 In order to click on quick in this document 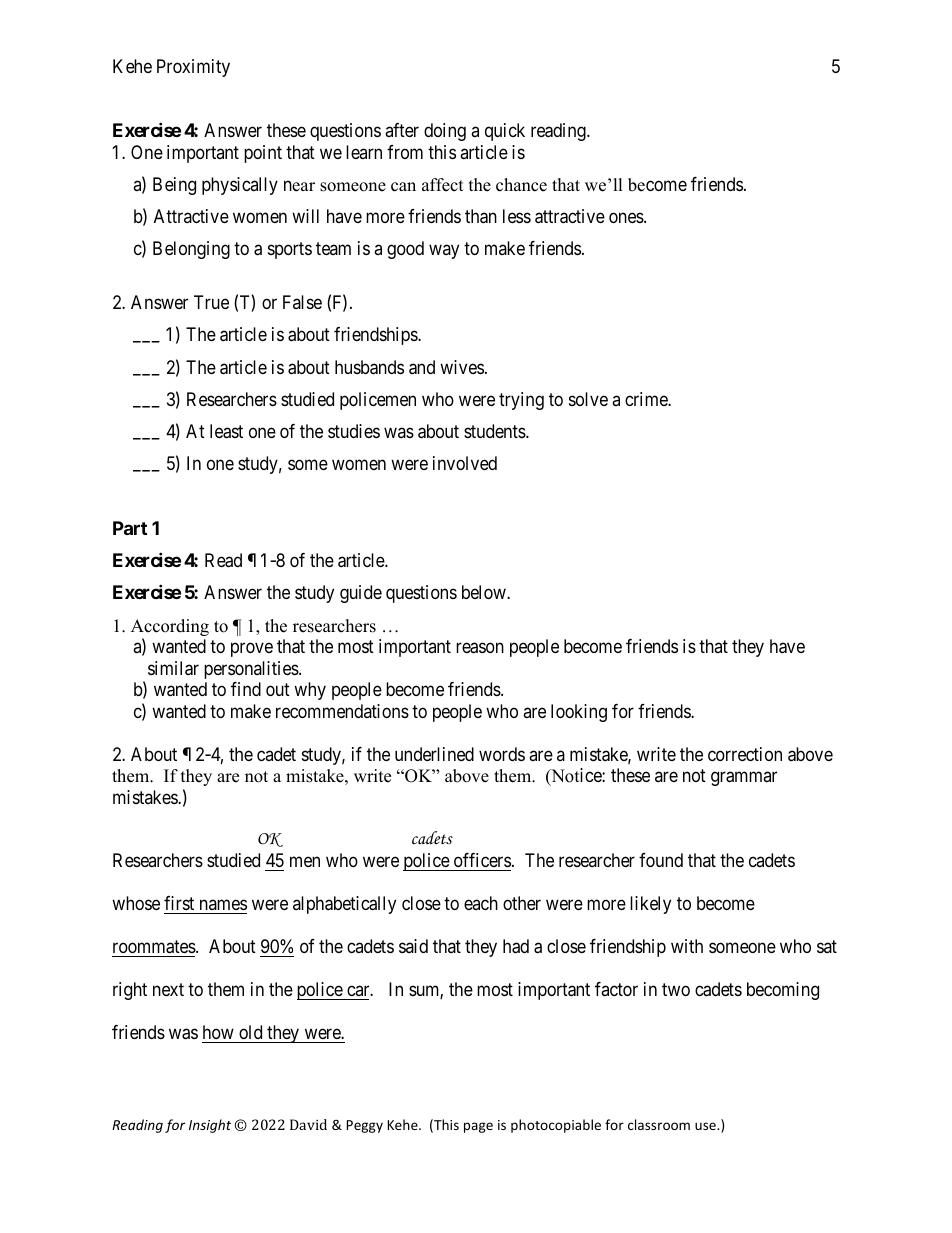, I will do `click(505, 132)`.
